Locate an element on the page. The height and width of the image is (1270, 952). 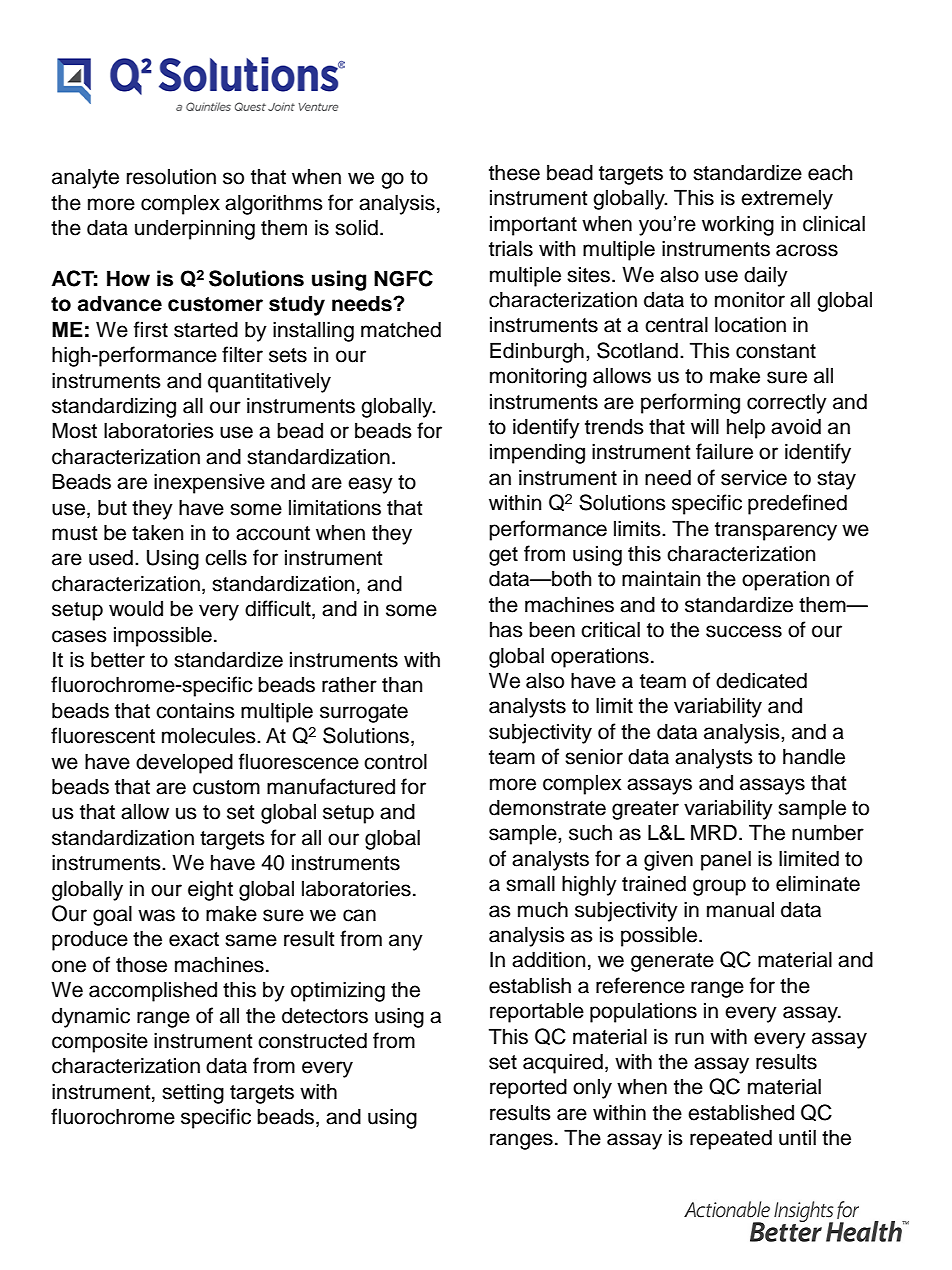
setting is located at coordinates (193, 1093).
